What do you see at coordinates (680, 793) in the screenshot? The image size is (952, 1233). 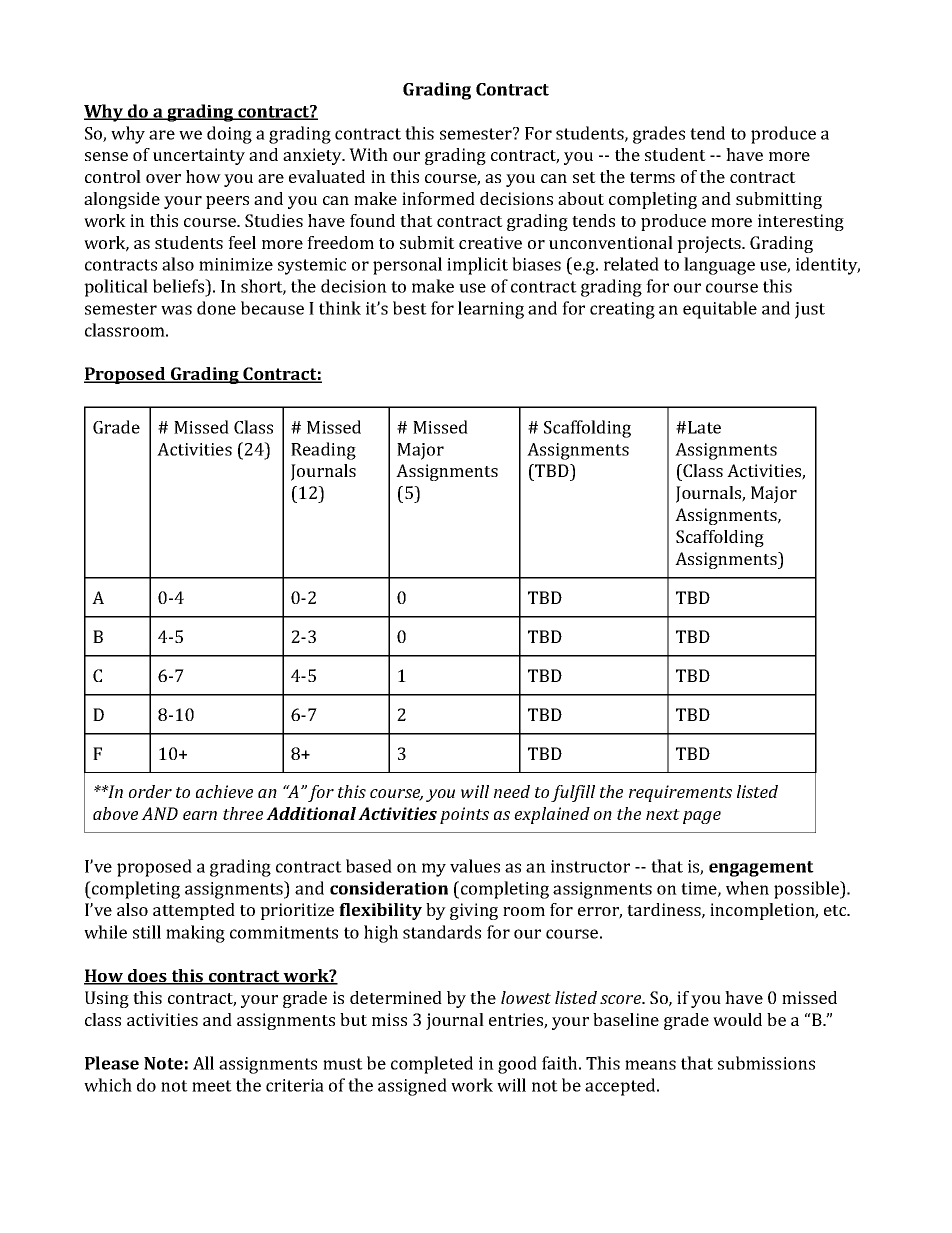 I see `requirements` at bounding box center [680, 793].
